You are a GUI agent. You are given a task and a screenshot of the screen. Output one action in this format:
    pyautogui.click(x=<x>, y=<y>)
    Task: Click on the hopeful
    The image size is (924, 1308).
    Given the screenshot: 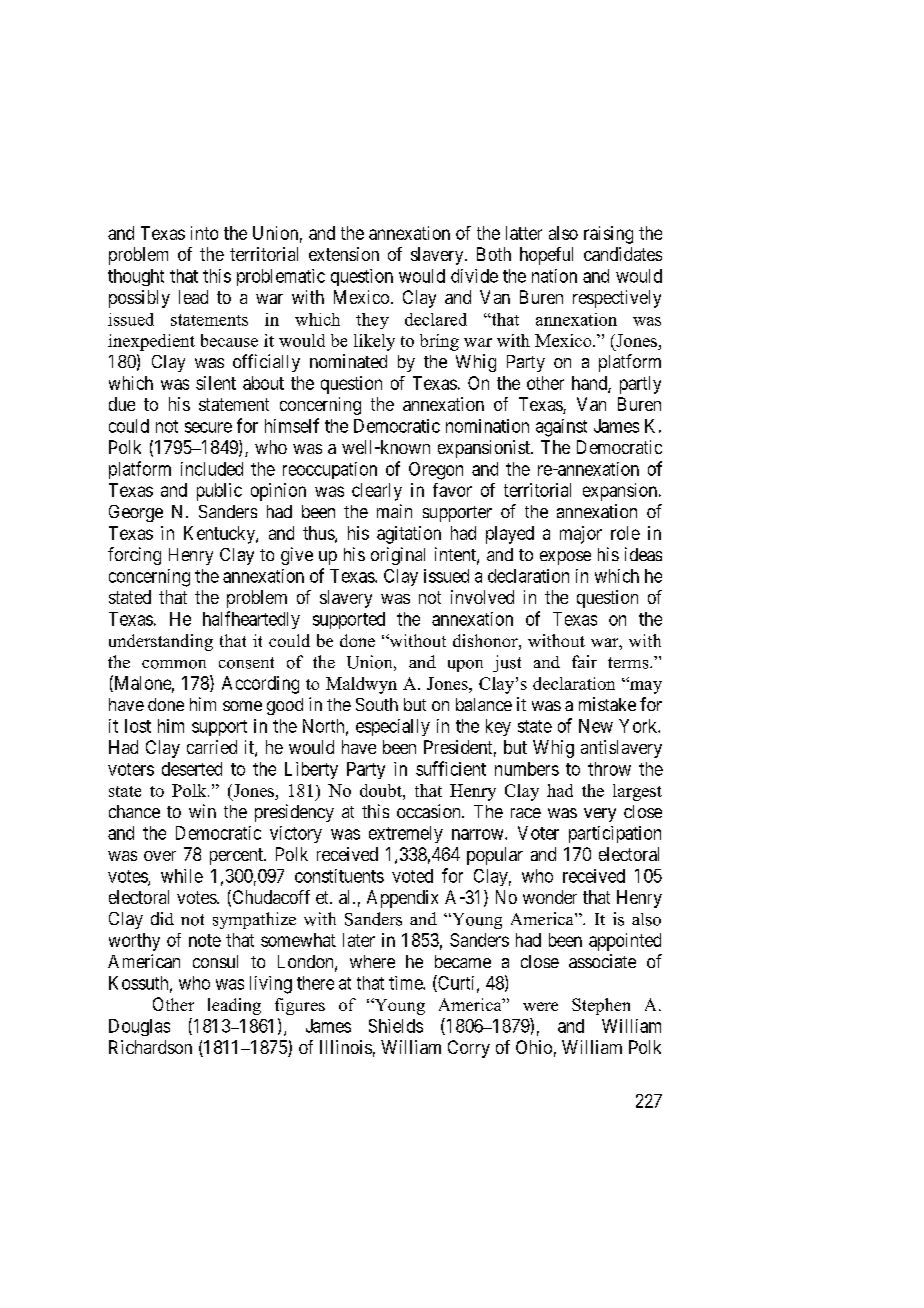 What is the action you would take?
    pyautogui.click(x=546, y=256)
